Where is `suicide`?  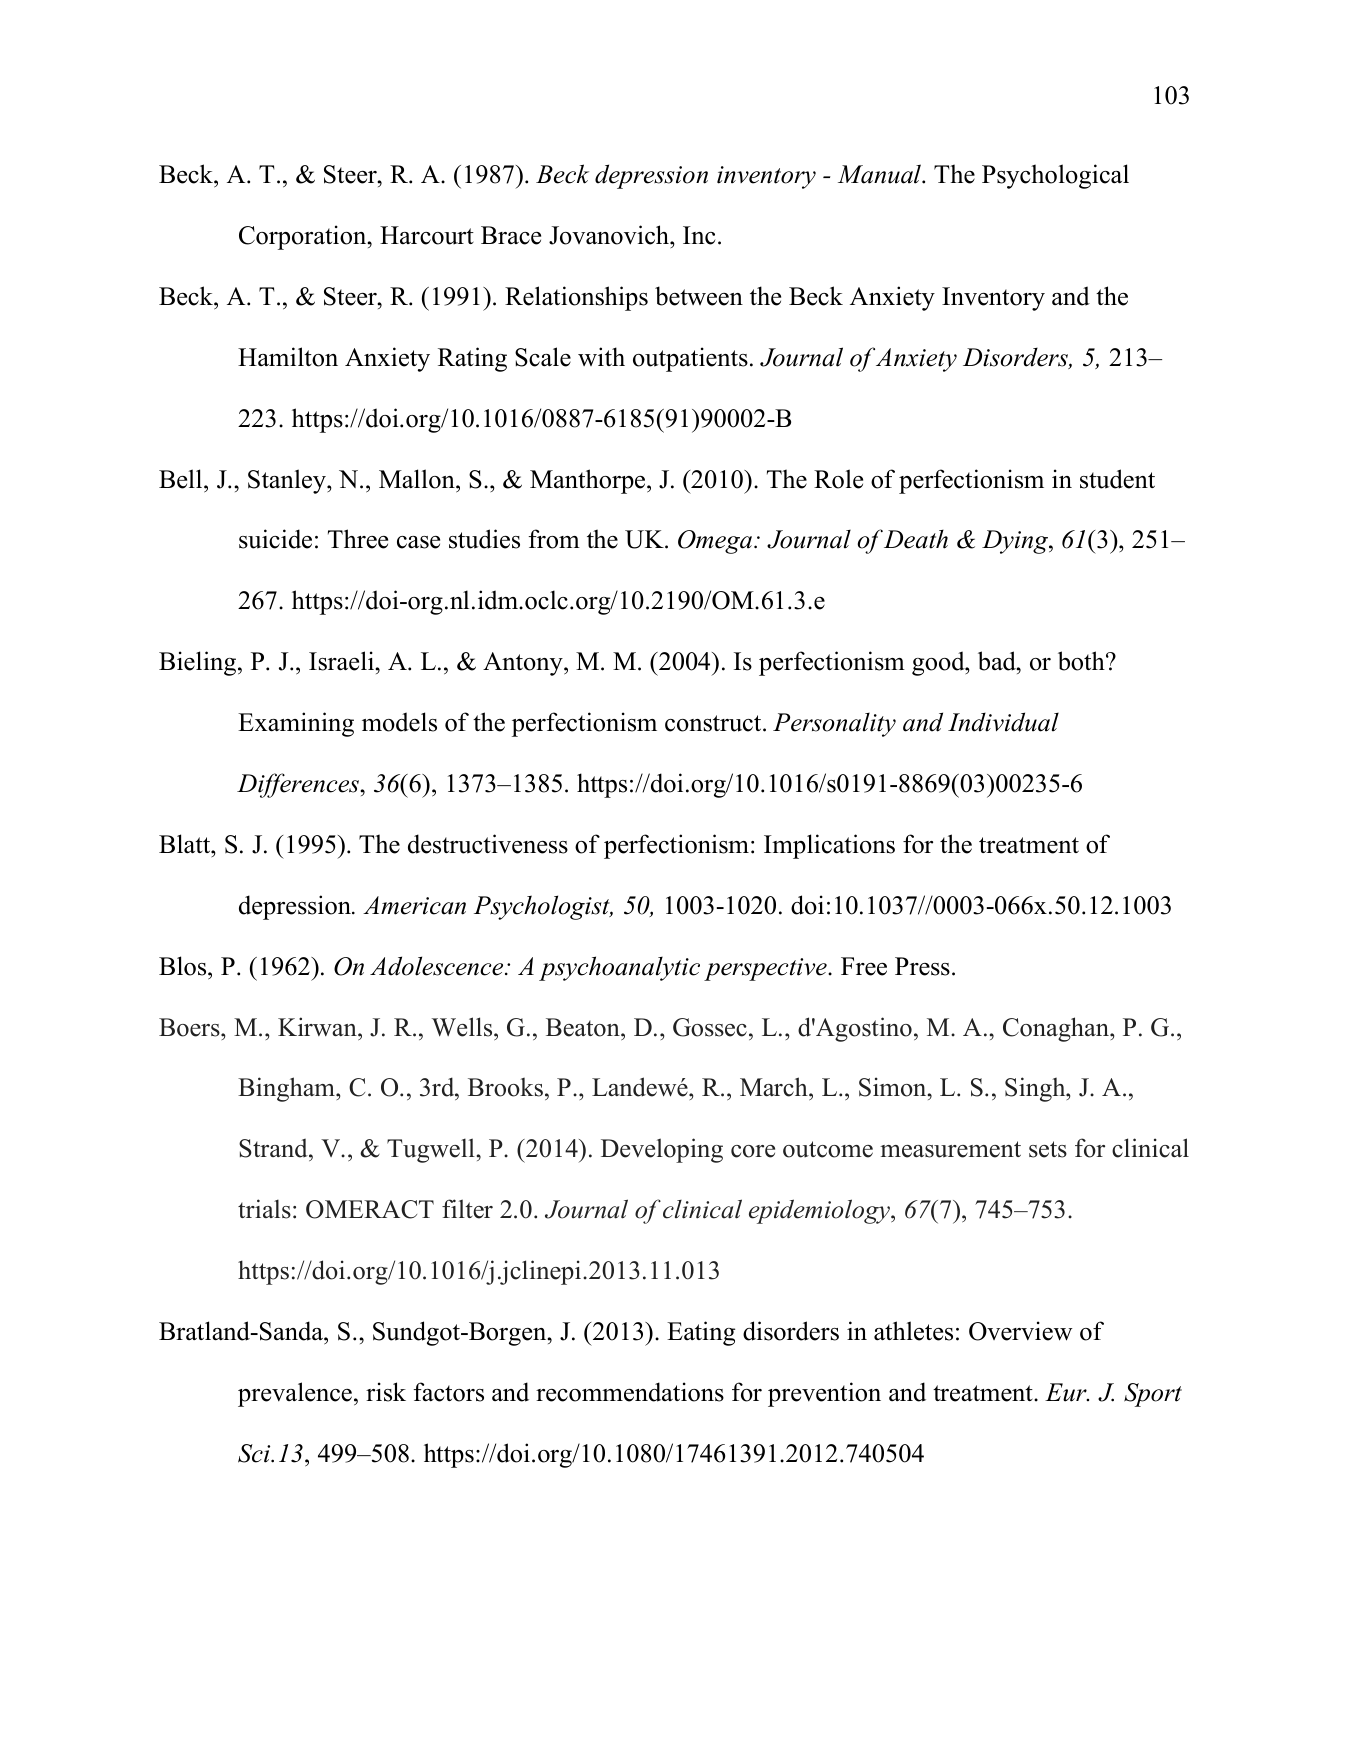 suicide is located at coordinates (275, 539).
